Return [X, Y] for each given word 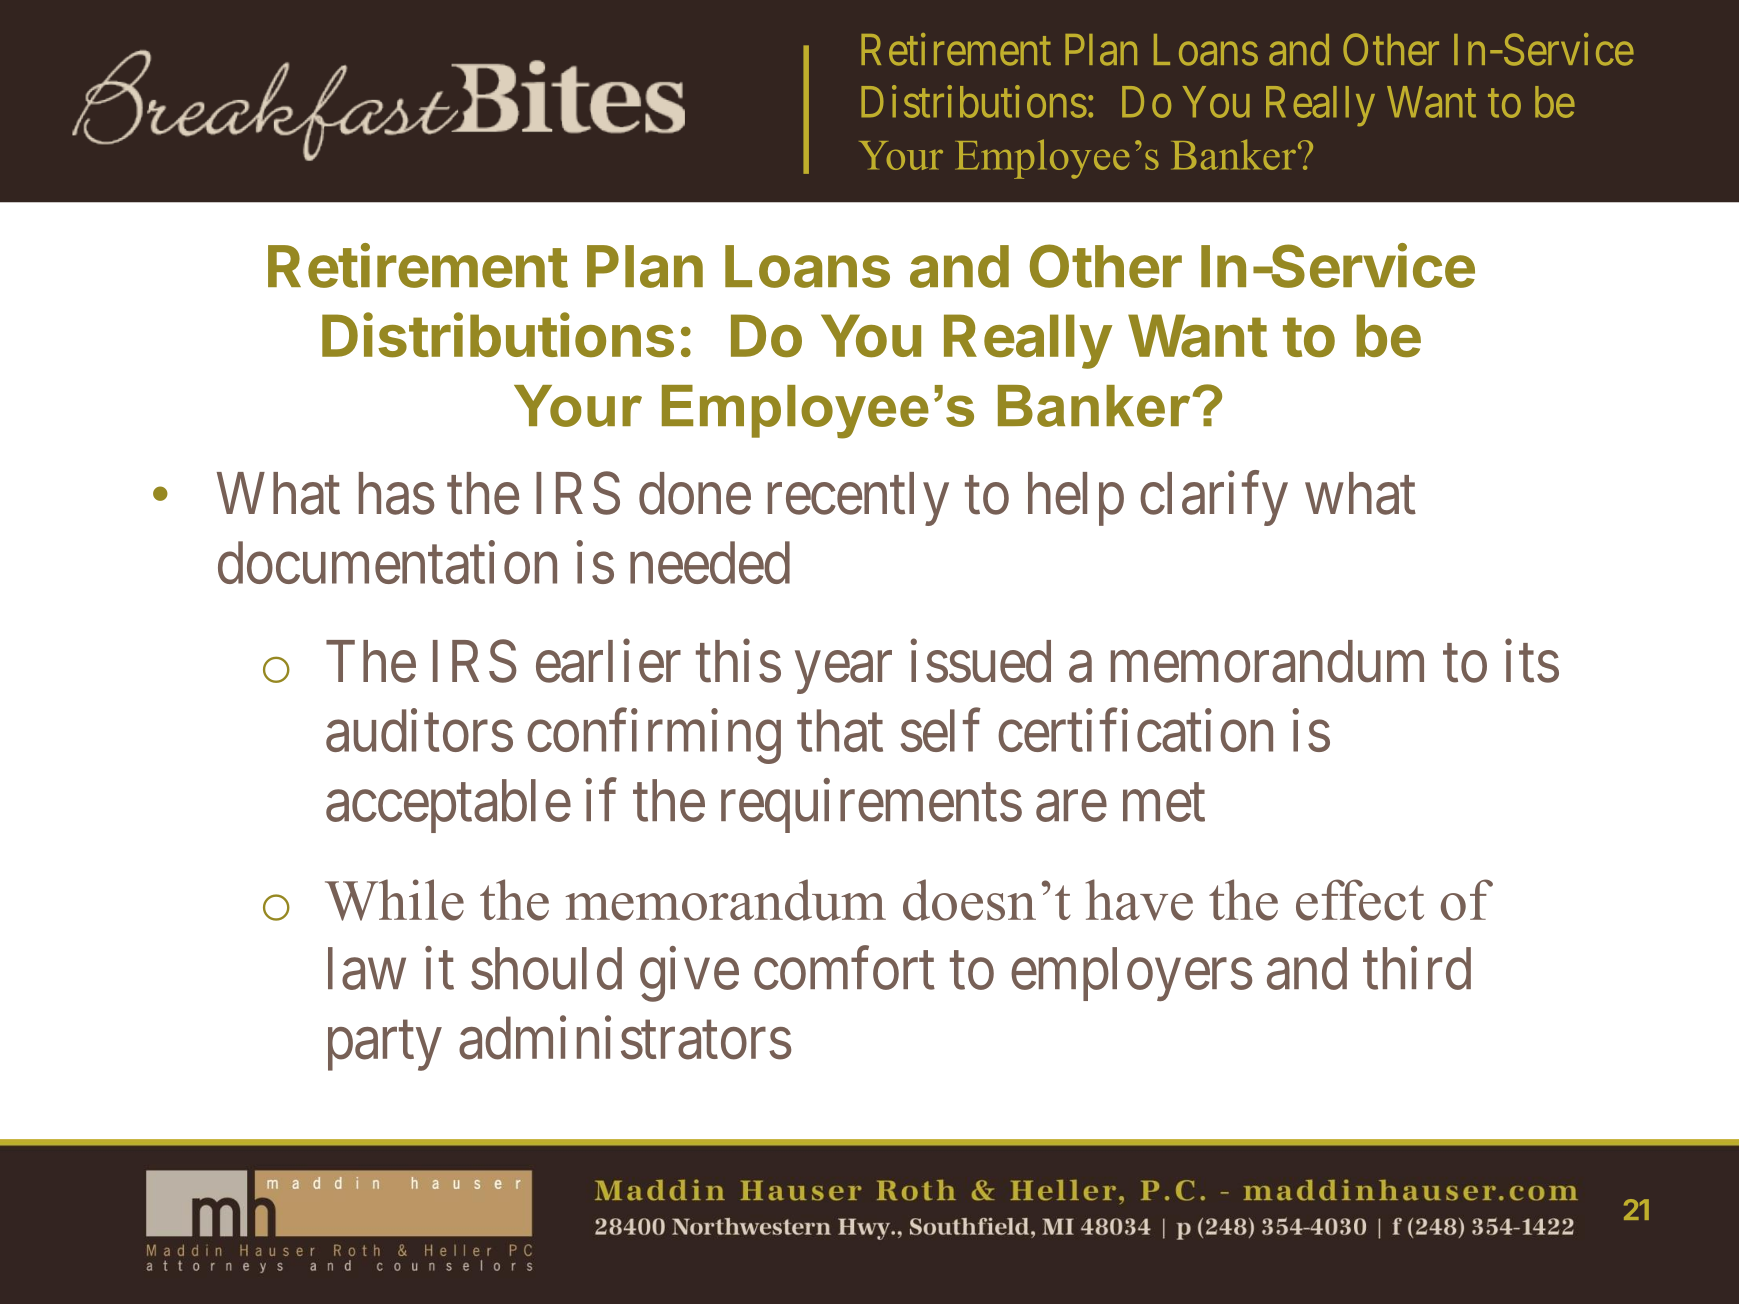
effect [1360, 900]
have [1139, 900]
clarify [1214, 499]
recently [858, 499]
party [385, 1047]
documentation [387, 562]
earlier [608, 661]
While [394, 900]
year [843, 673]
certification [1135, 731]
